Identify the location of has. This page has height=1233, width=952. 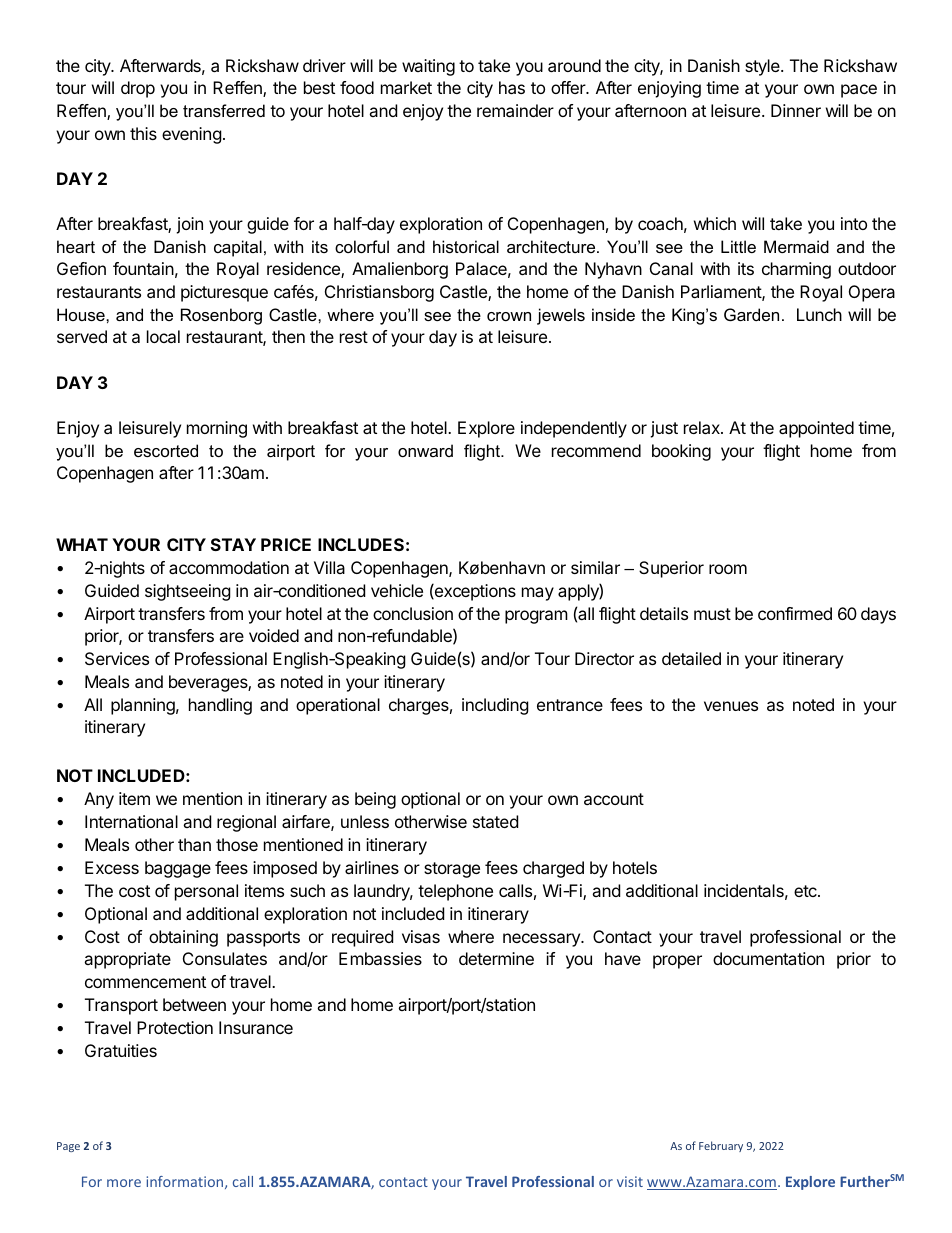
(512, 87).
